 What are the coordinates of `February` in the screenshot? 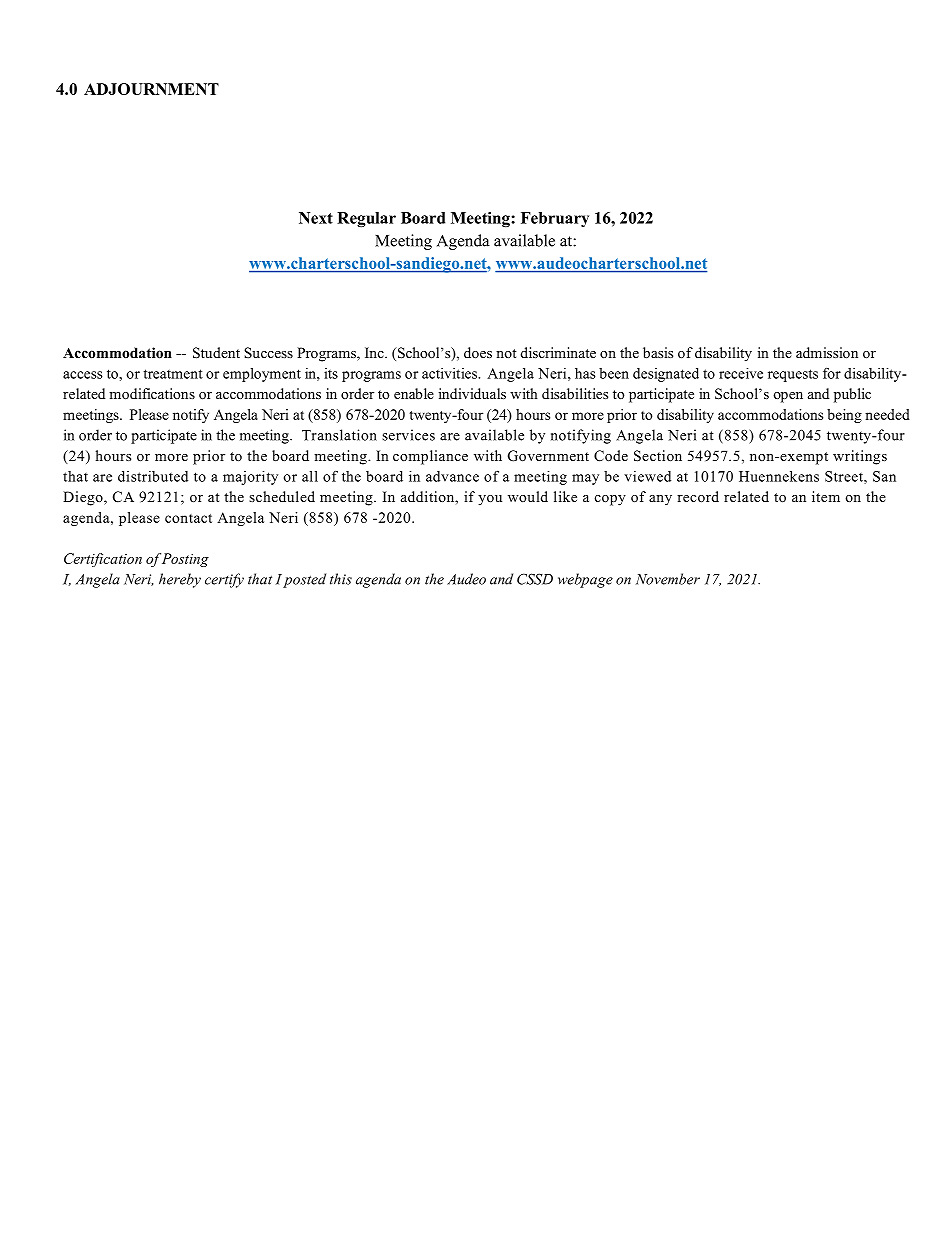 It's located at (555, 219).
